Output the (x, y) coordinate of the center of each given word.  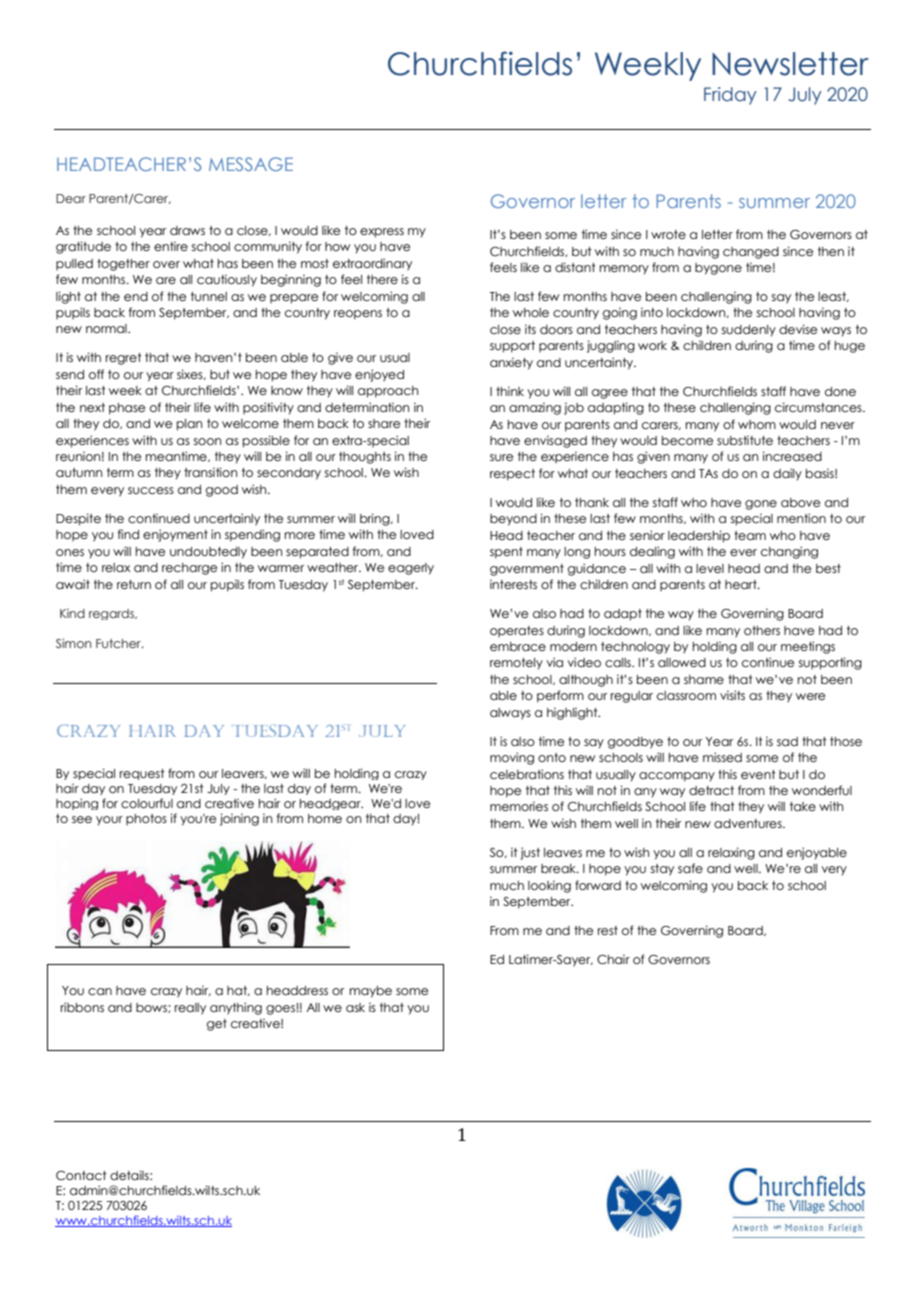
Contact (81, 1175)
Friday (730, 96)
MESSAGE (251, 164)
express (382, 233)
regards (112, 614)
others (762, 630)
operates (517, 631)
